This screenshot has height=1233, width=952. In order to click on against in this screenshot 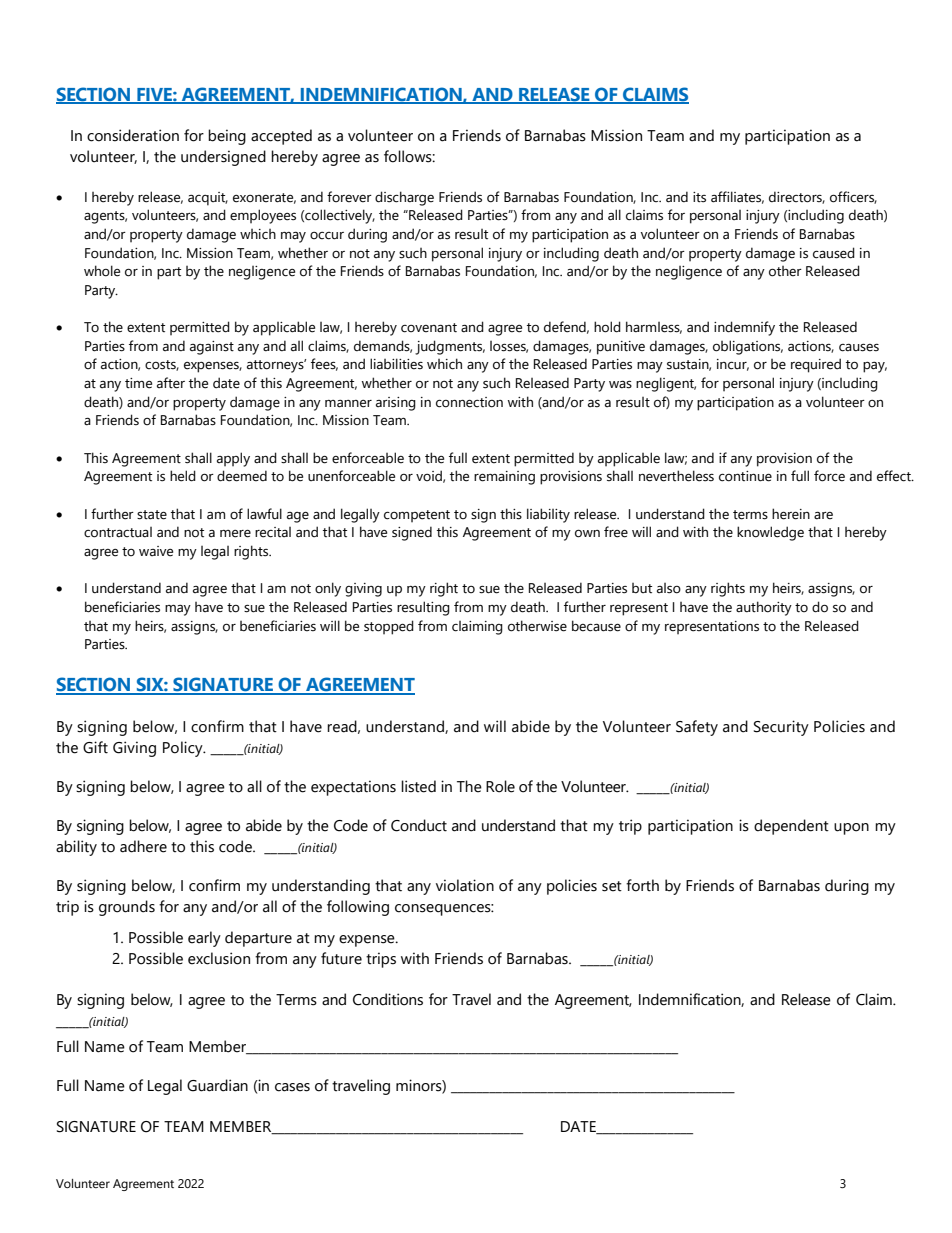, I will do `click(212, 348)`.
